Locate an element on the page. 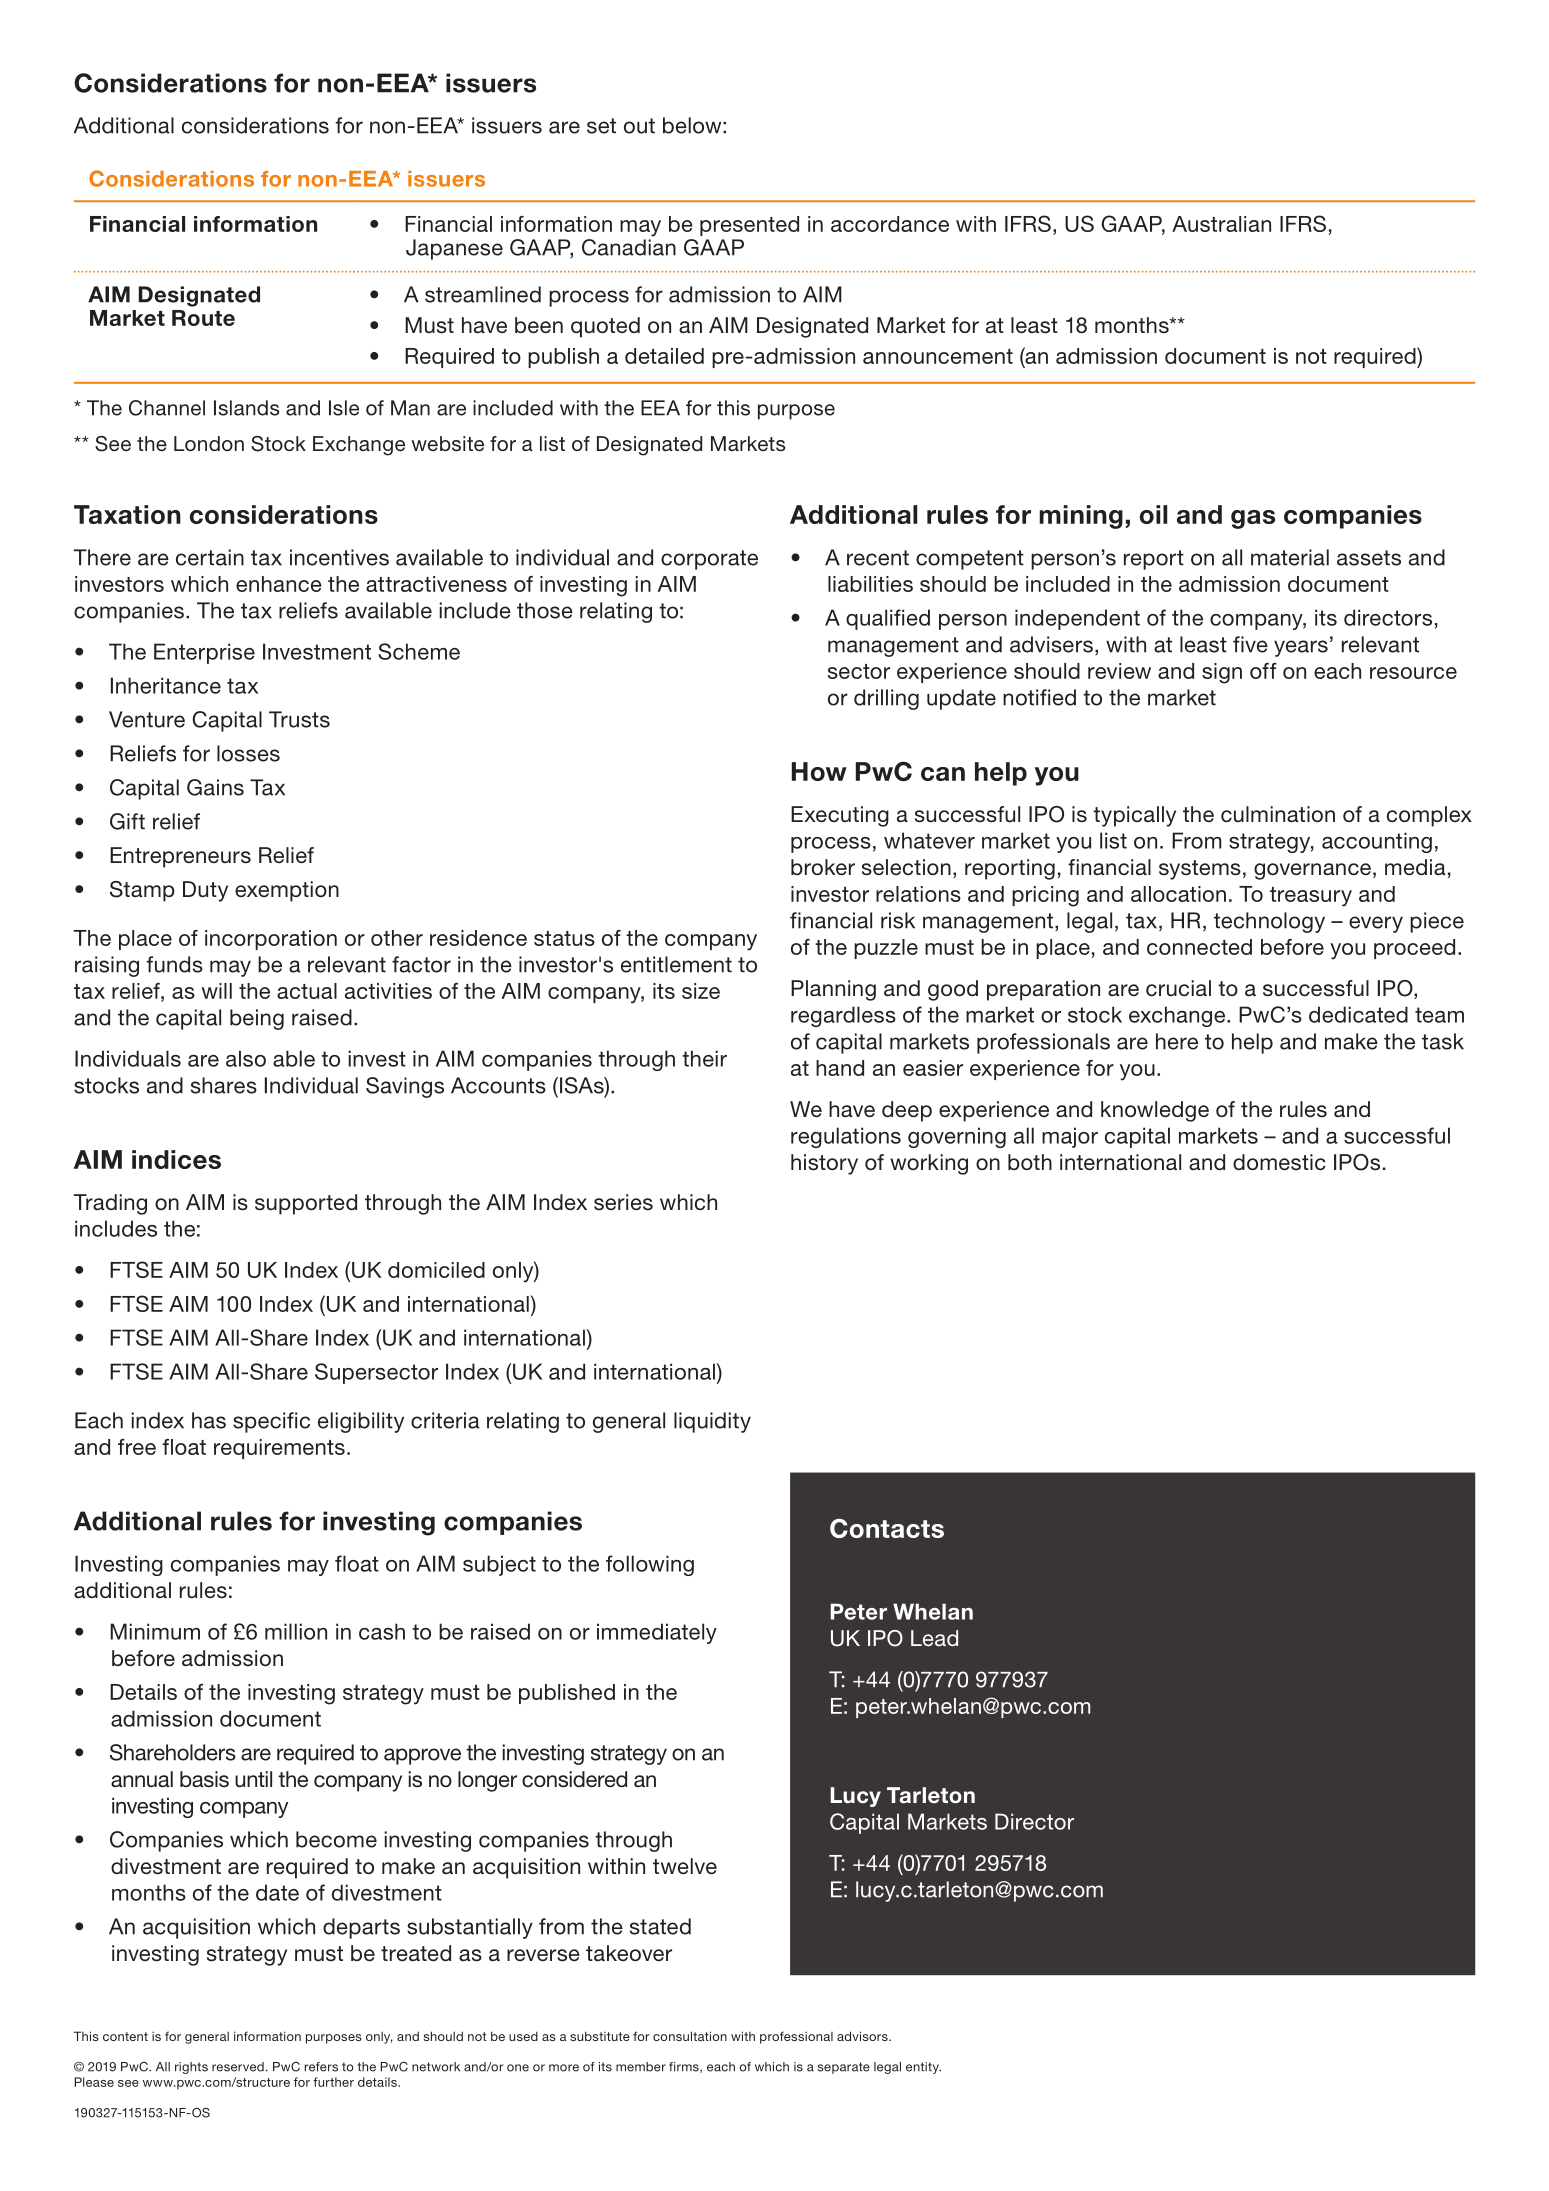 The image size is (1549, 2191). reserved is located at coordinates (238, 2067).
